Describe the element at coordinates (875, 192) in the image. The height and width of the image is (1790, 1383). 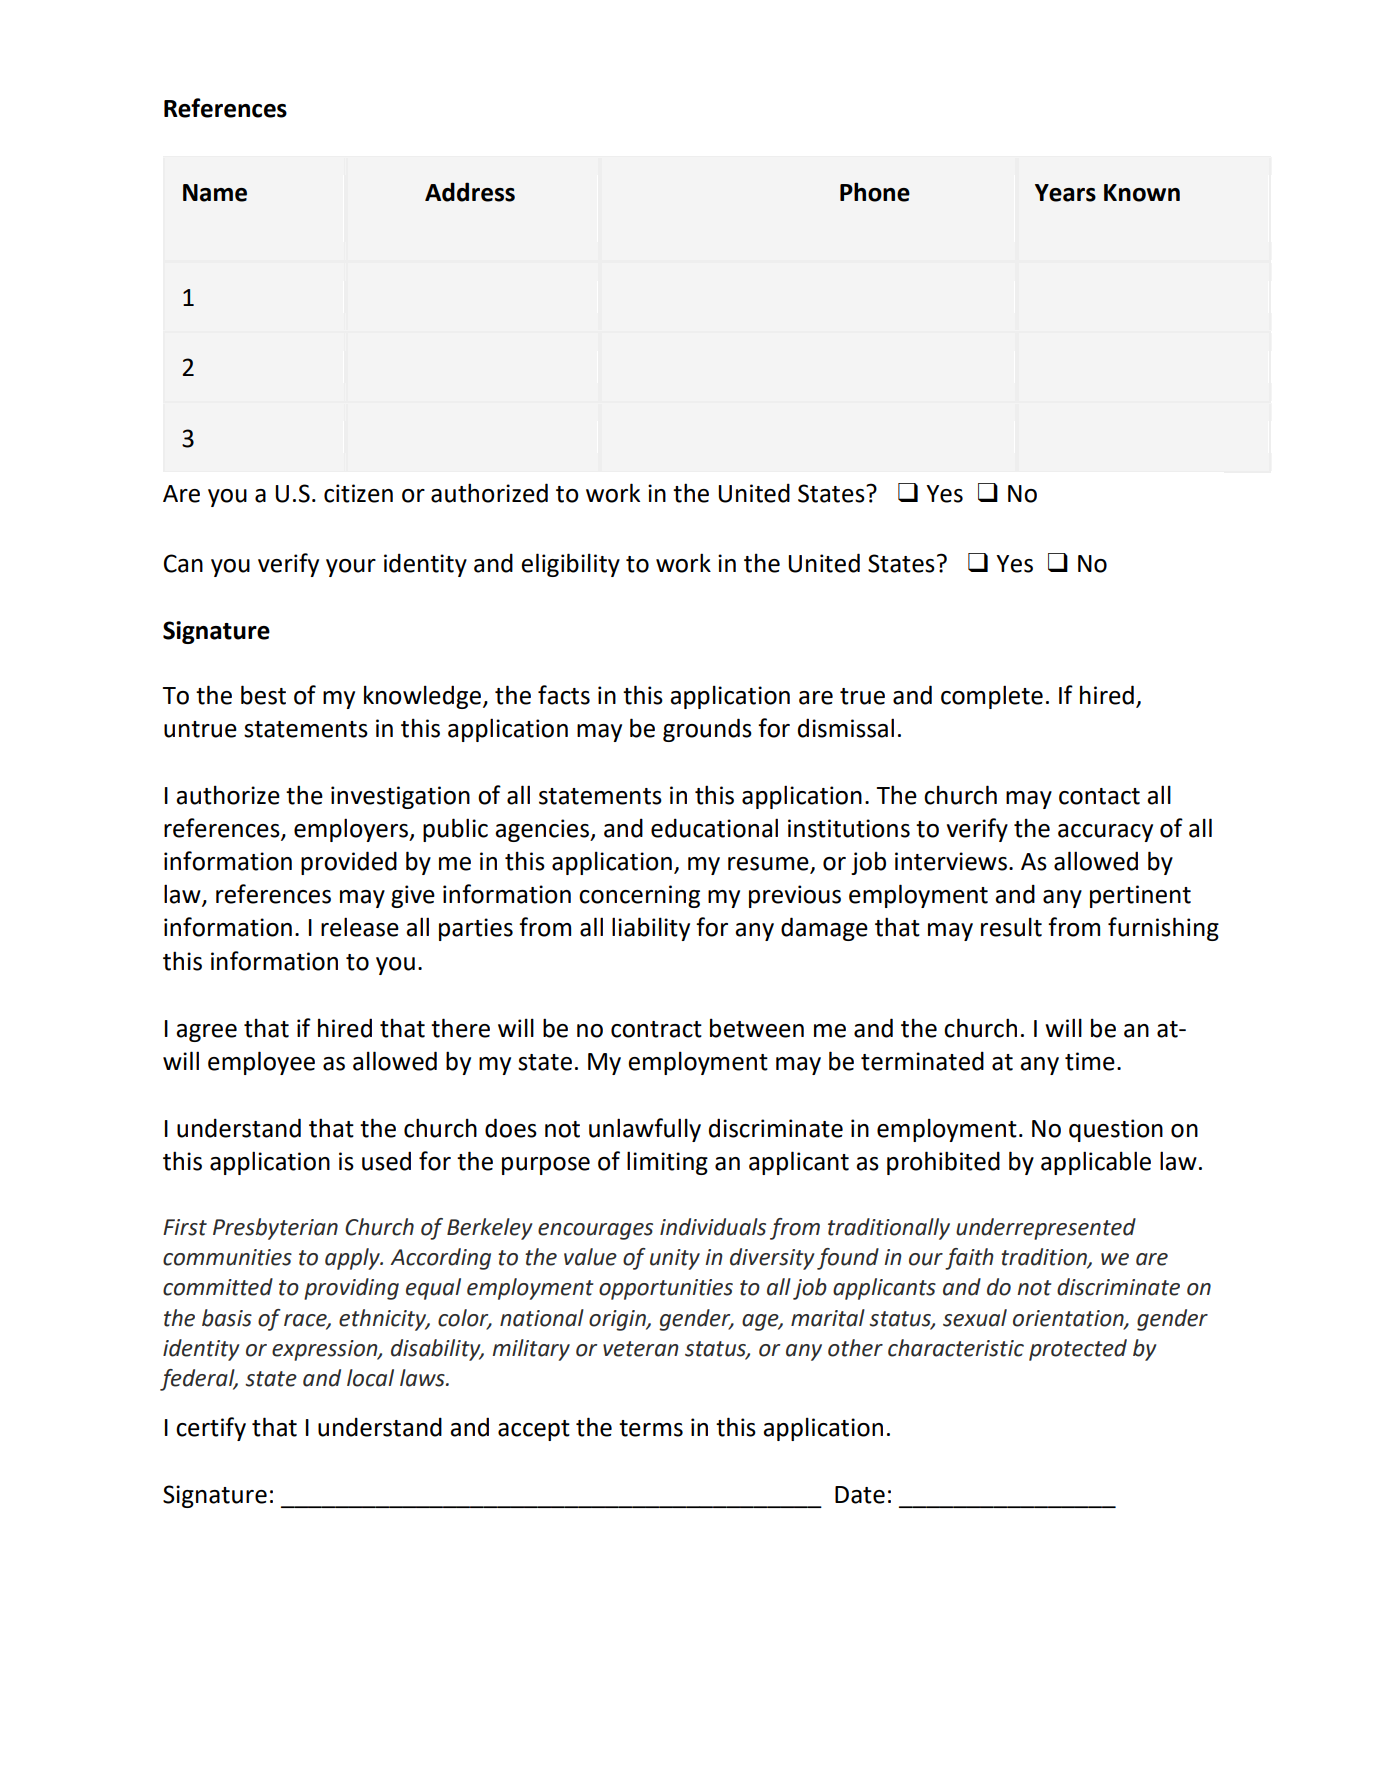
I see `Phone` at that location.
